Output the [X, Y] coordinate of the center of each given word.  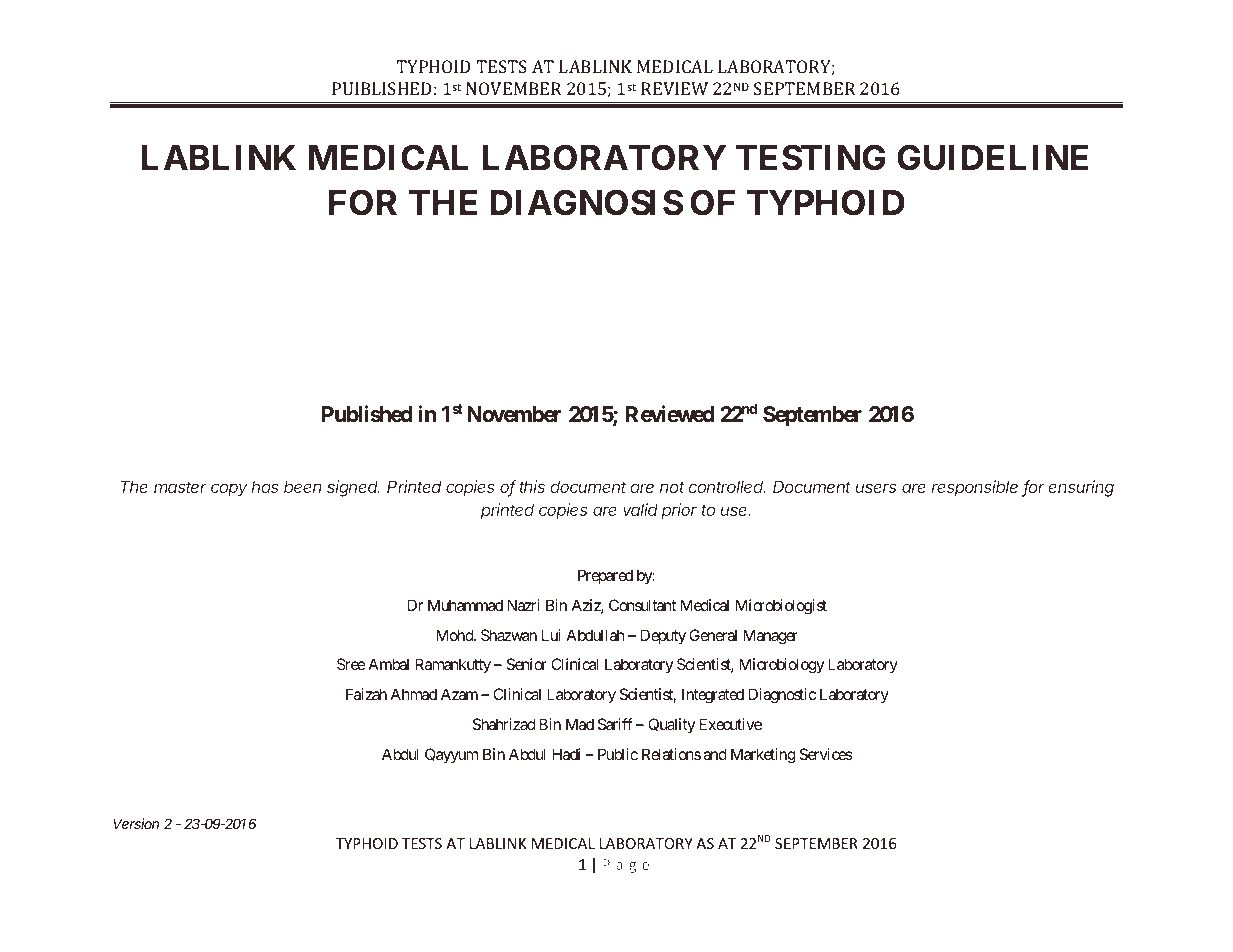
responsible [974, 488]
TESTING [810, 157]
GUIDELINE [992, 157]
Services [826, 754]
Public [618, 754]
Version [136, 823]
